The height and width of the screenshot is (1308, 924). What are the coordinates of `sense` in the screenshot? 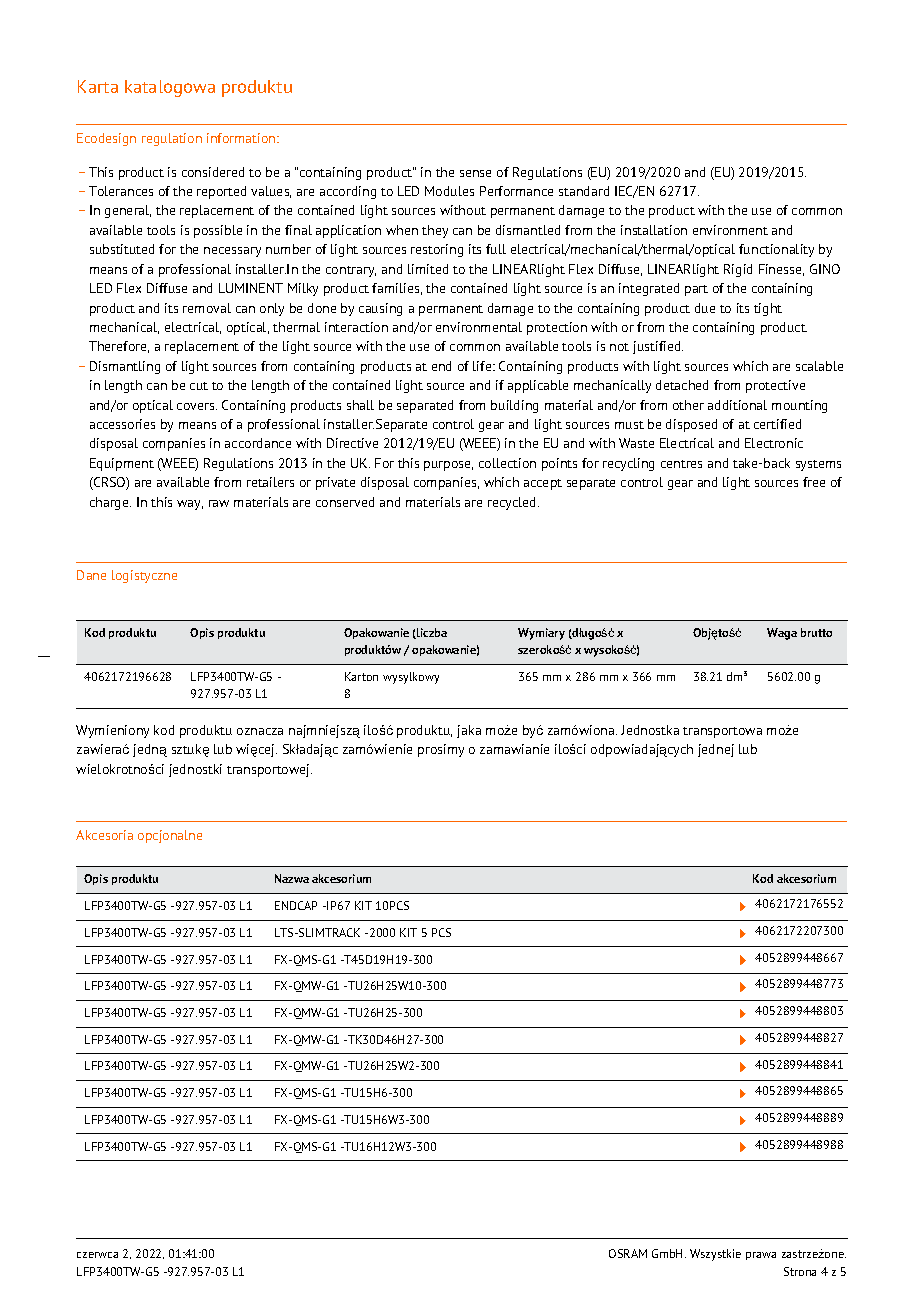 It's located at (475, 173).
